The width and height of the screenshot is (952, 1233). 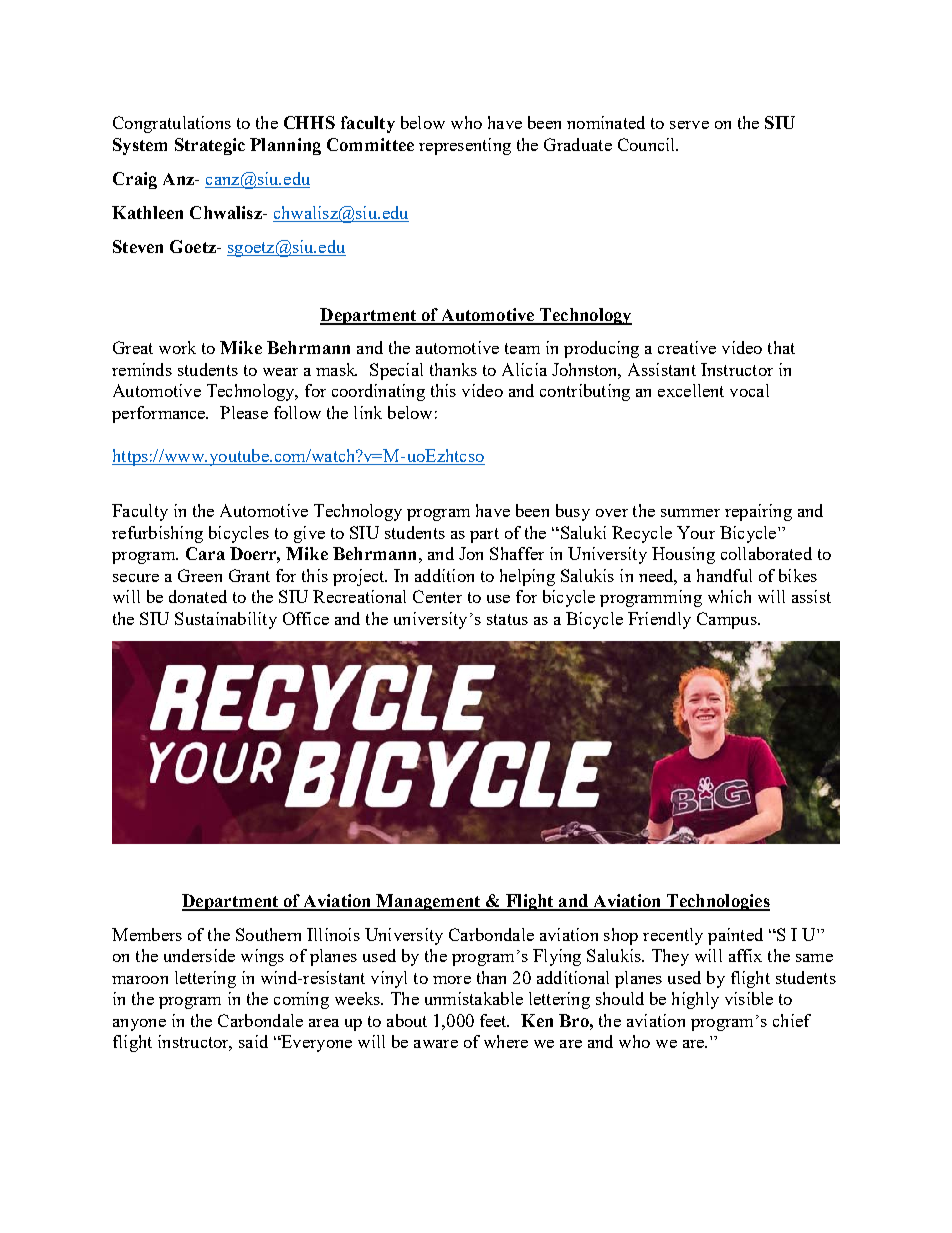 What do you see at coordinates (226, 620) in the screenshot?
I see `Sustainability` at bounding box center [226, 620].
